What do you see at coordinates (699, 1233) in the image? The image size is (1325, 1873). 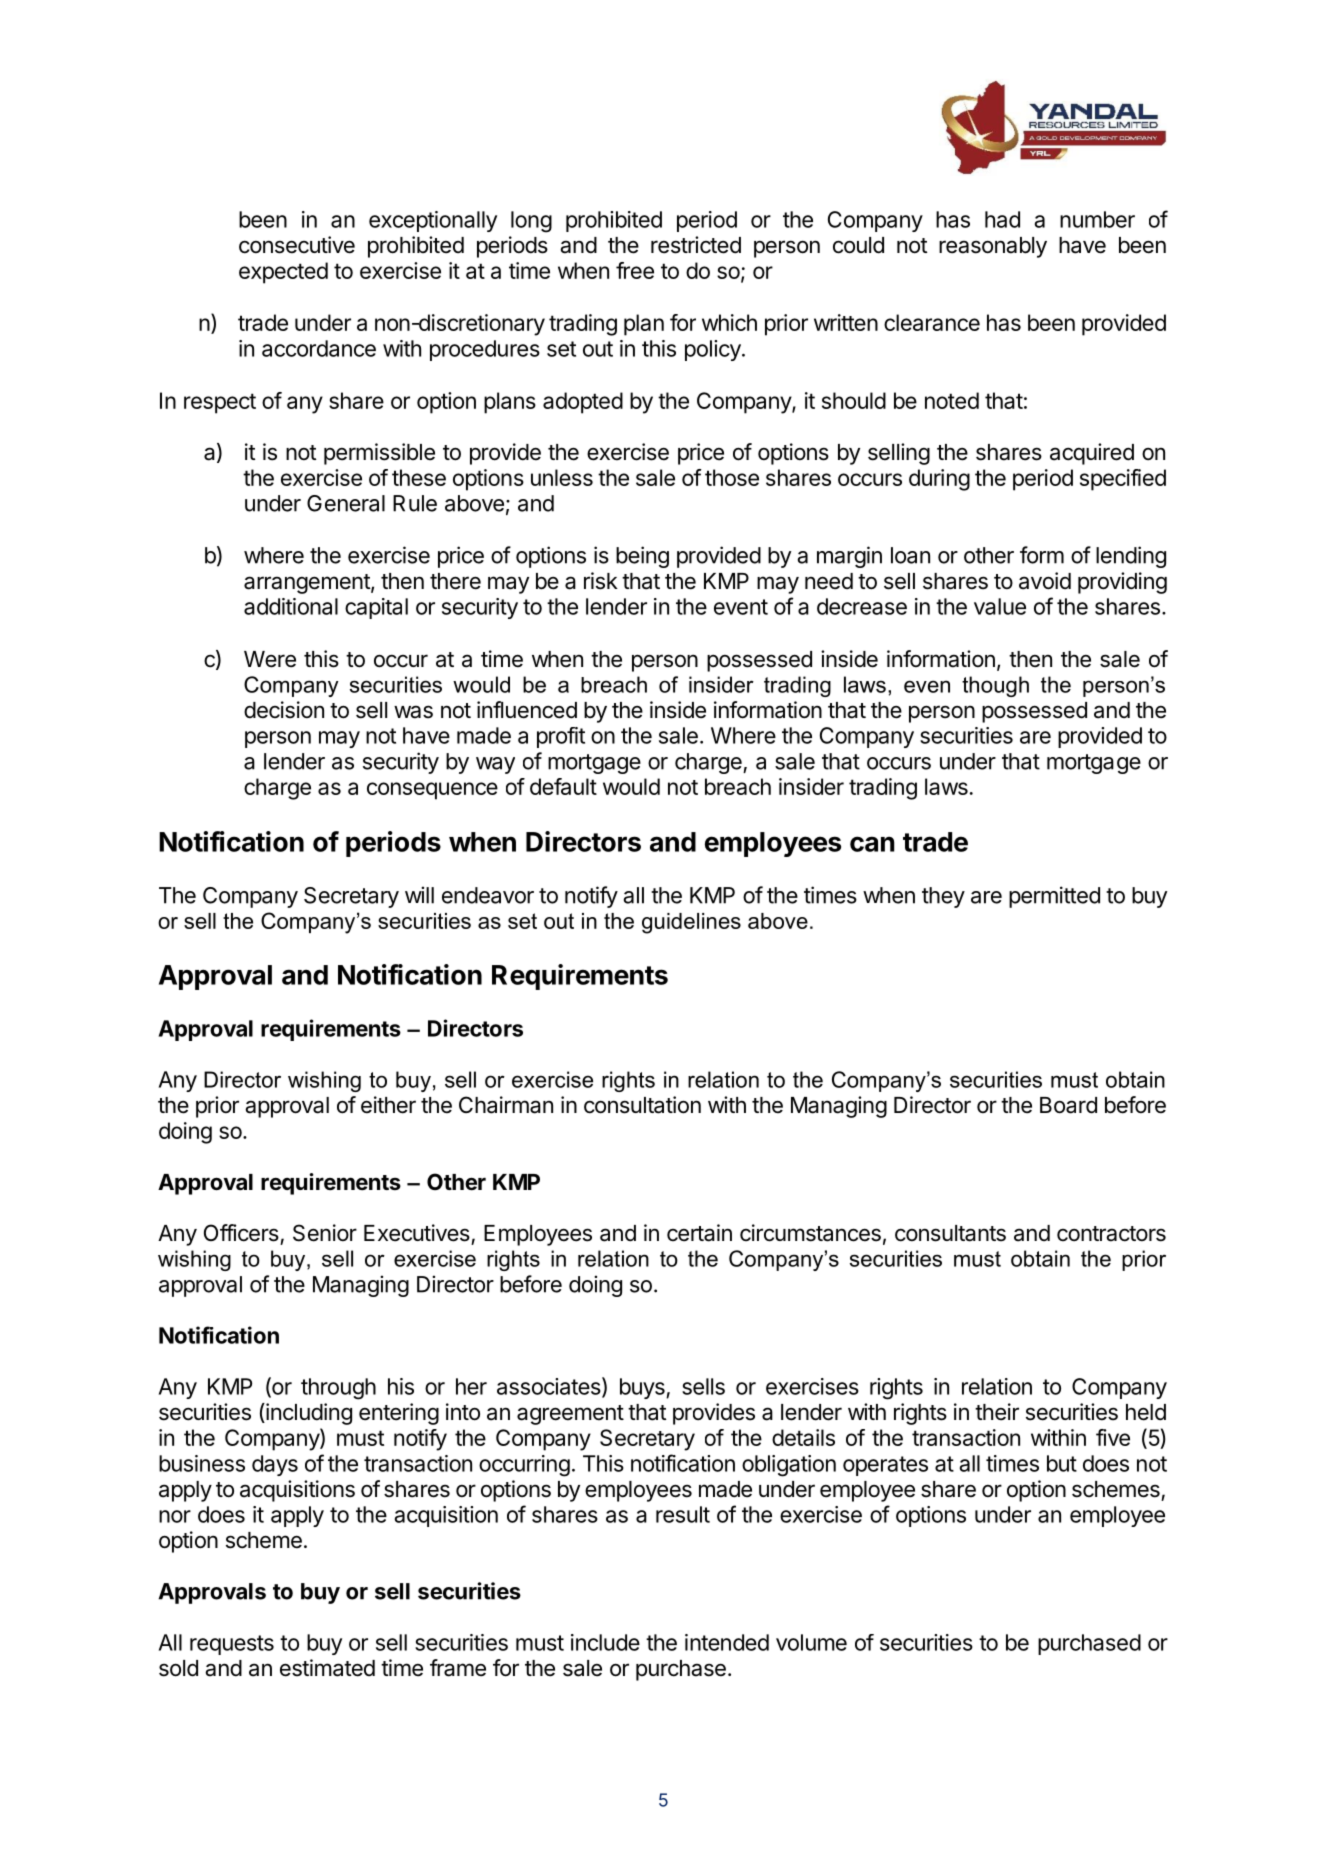 I see `certain` at bounding box center [699, 1233].
